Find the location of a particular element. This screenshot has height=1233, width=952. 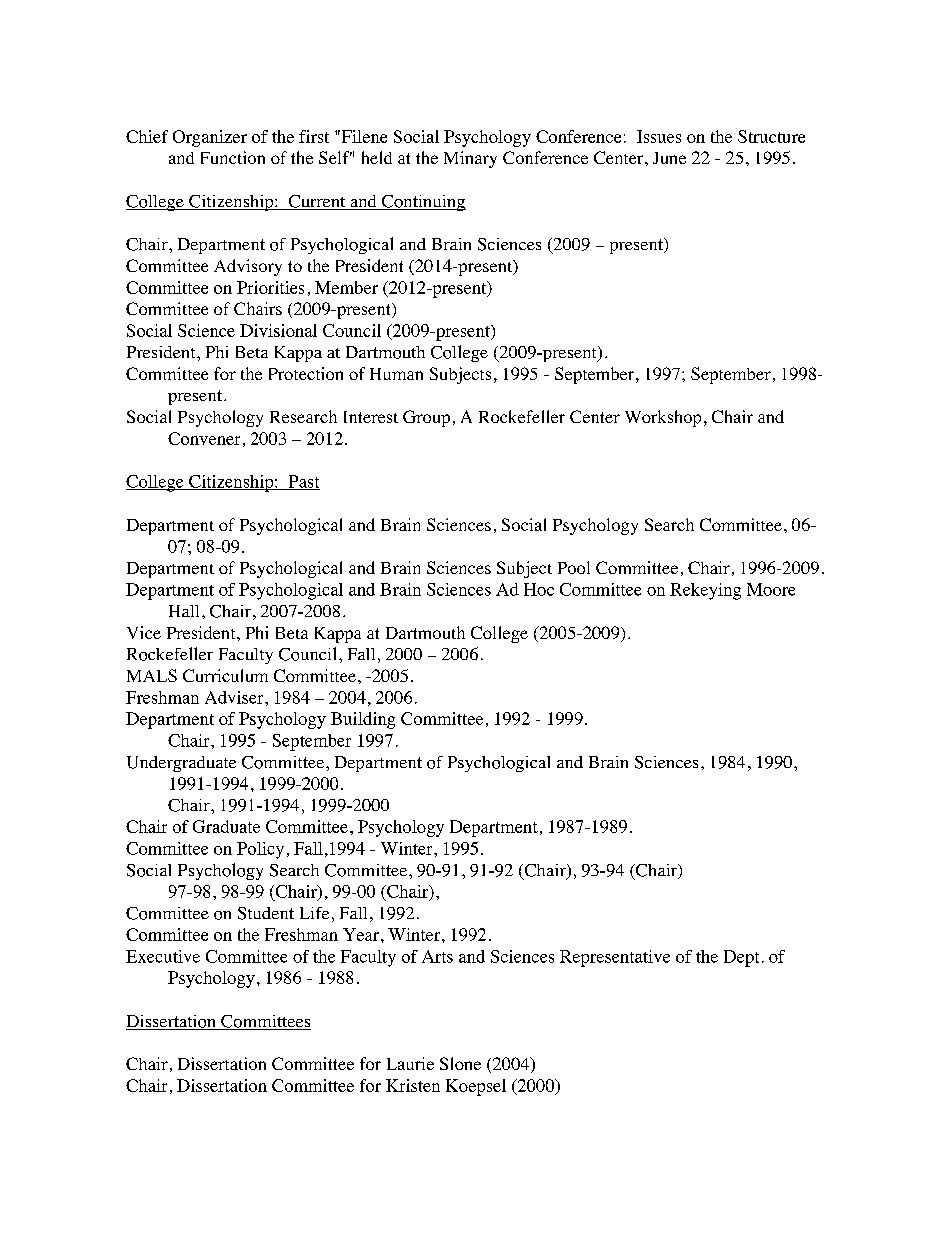

Slone is located at coordinates (460, 1063).
